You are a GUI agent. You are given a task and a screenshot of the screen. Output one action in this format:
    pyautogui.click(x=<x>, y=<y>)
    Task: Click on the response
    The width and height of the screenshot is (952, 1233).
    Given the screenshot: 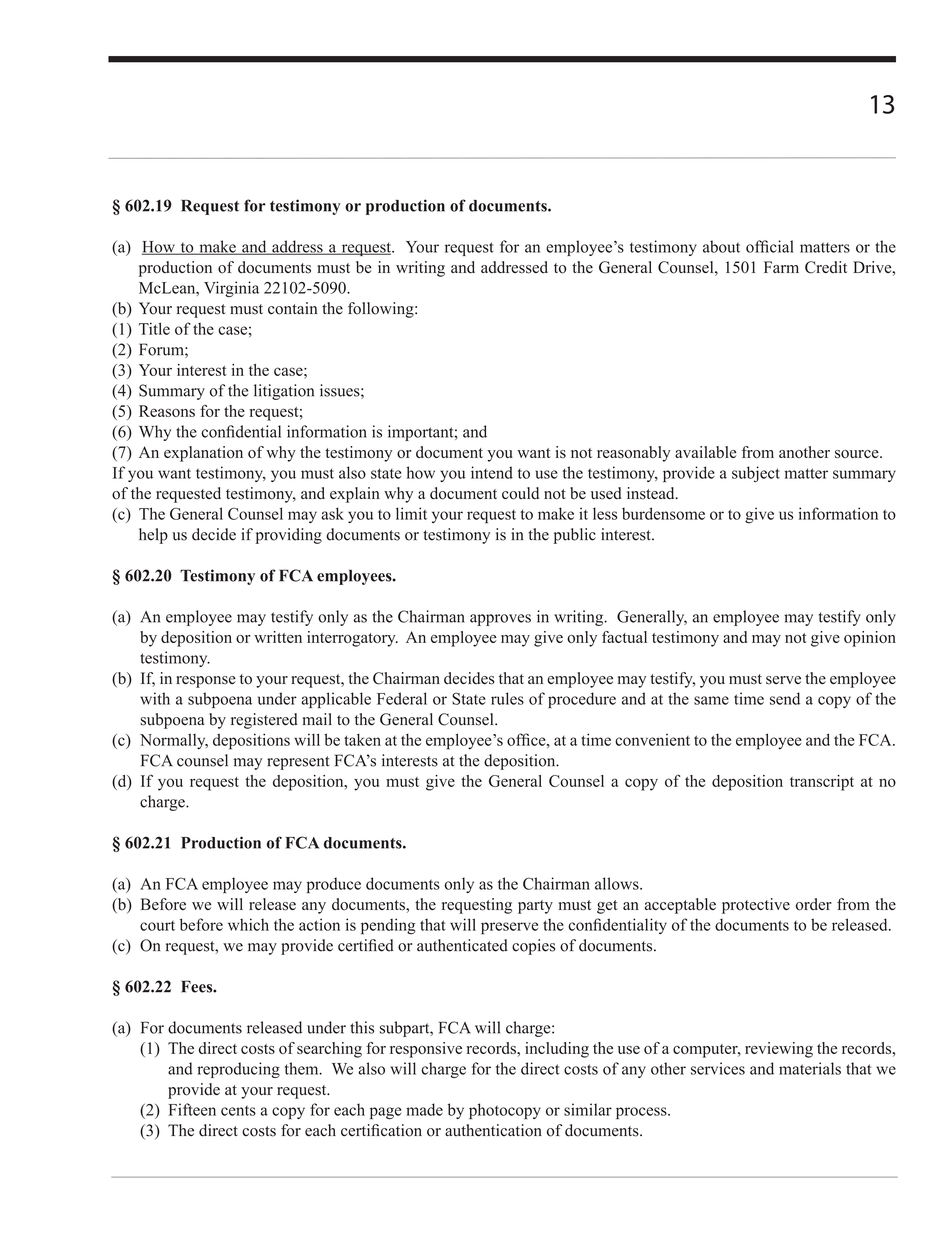 What is the action you would take?
    pyautogui.click(x=206, y=682)
